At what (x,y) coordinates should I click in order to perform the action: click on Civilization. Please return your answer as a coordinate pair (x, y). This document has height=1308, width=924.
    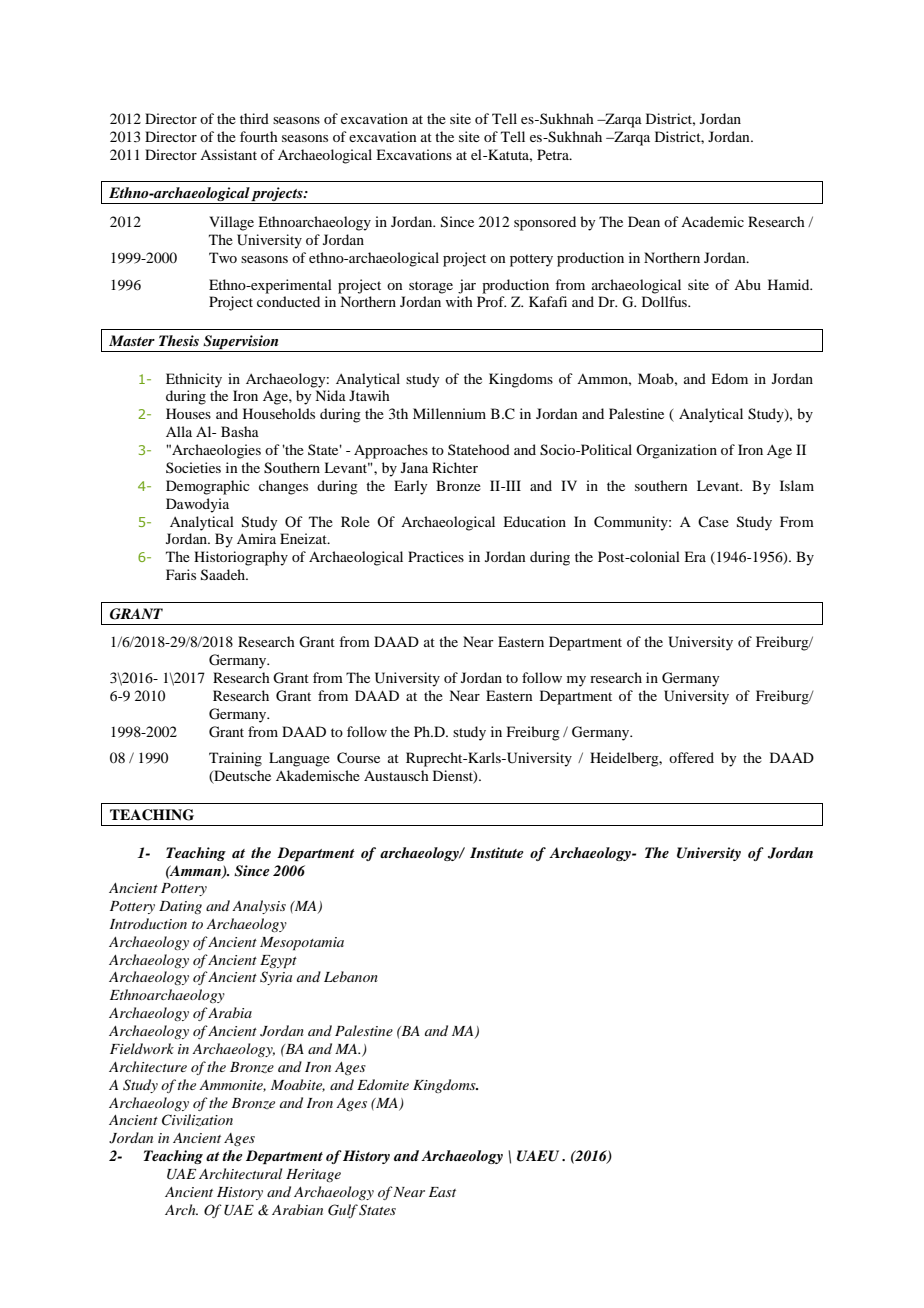
    Looking at the image, I should click on (197, 1120).
